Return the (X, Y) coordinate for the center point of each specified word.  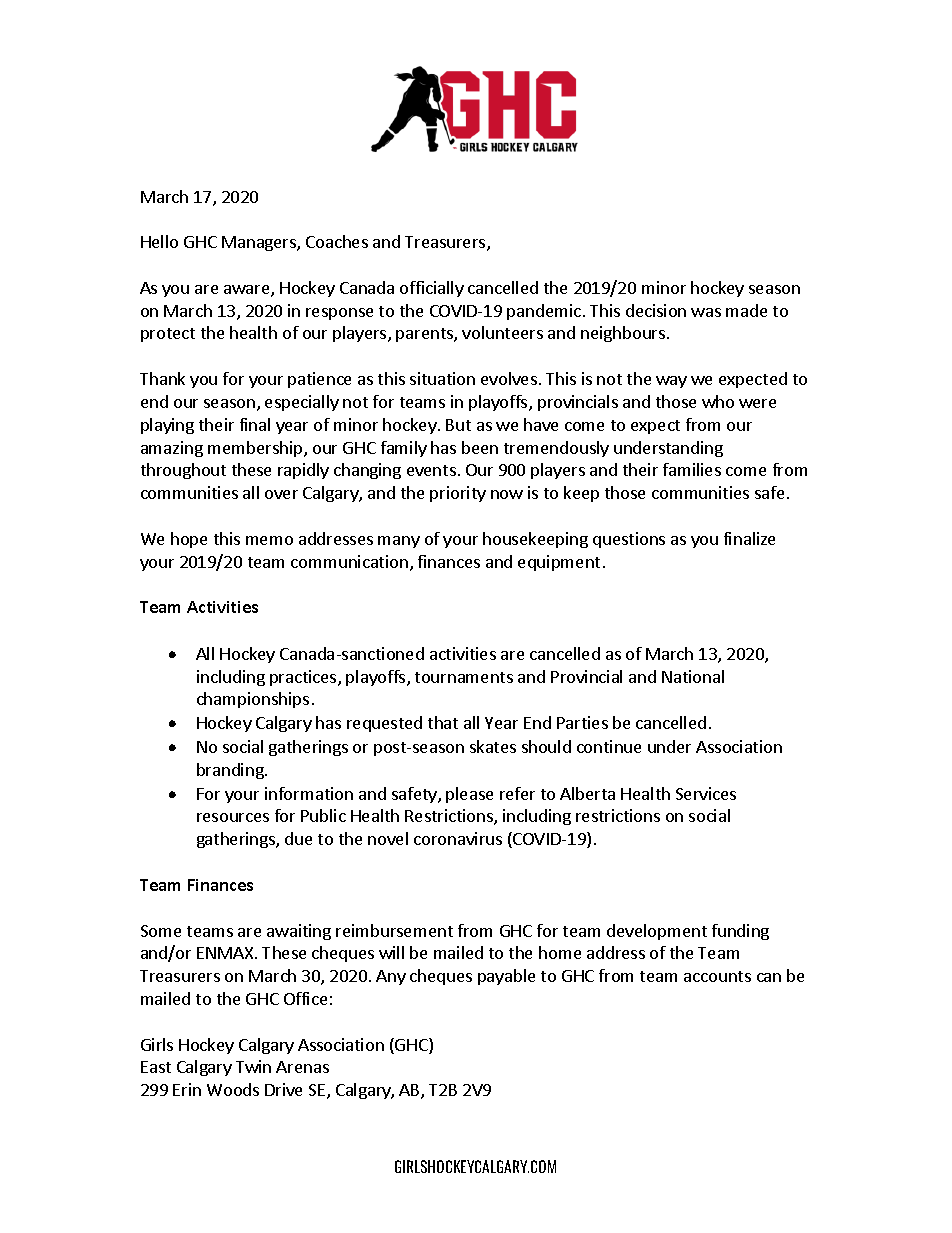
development (657, 932)
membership (256, 449)
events (431, 470)
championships (253, 700)
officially (432, 289)
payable (506, 977)
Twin (253, 1066)
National (693, 676)
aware (248, 291)
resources (233, 817)
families (692, 469)
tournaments (464, 677)
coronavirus (458, 838)
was (706, 312)
